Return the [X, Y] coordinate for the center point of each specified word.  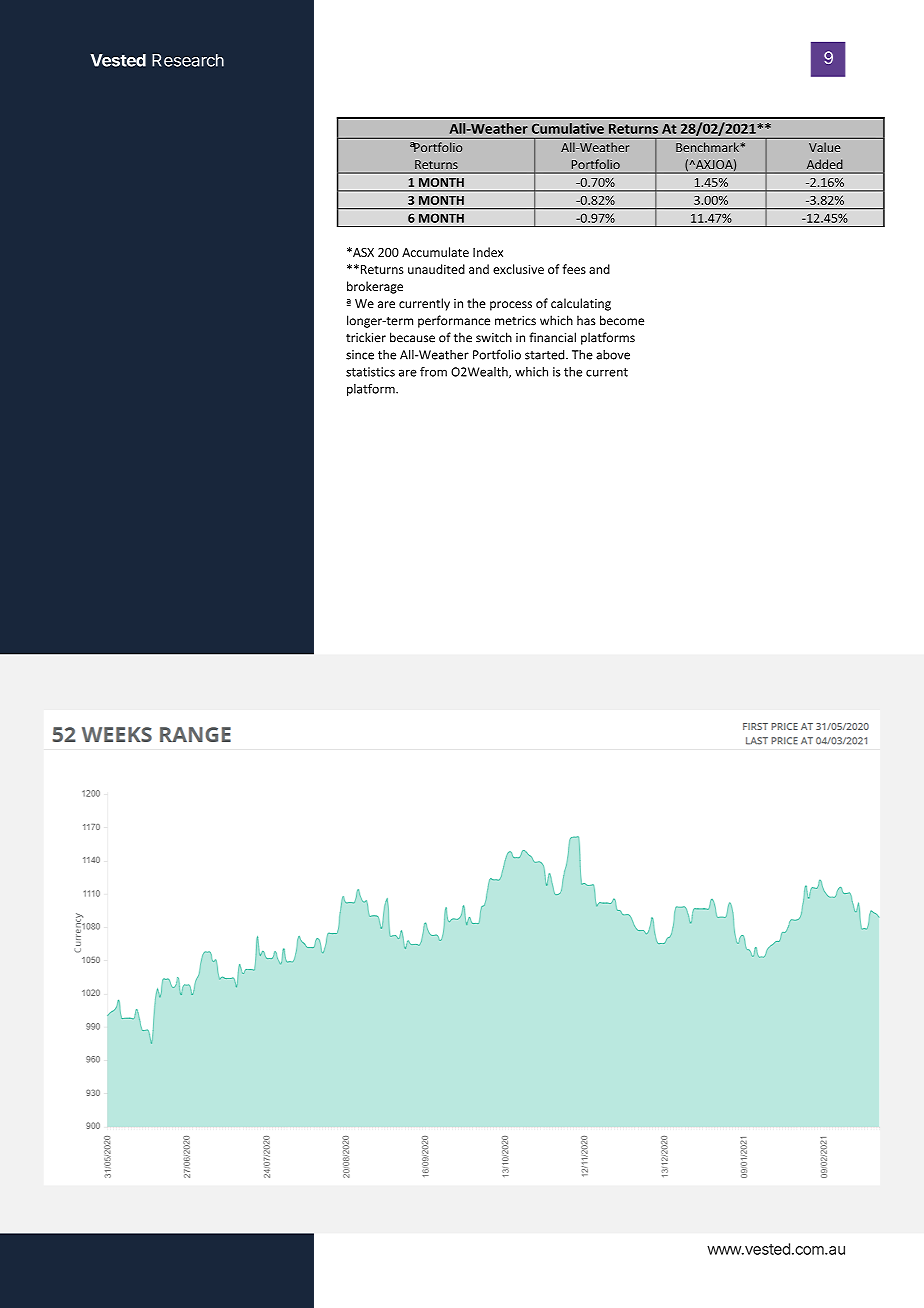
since [360, 355]
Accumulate [435, 252]
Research [188, 60]
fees [574, 269]
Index [488, 252]
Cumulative [568, 128]
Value [824, 147]
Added [824, 164]
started [546, 354]
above [613, 355]
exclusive [518, 269]
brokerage [375, 287]
